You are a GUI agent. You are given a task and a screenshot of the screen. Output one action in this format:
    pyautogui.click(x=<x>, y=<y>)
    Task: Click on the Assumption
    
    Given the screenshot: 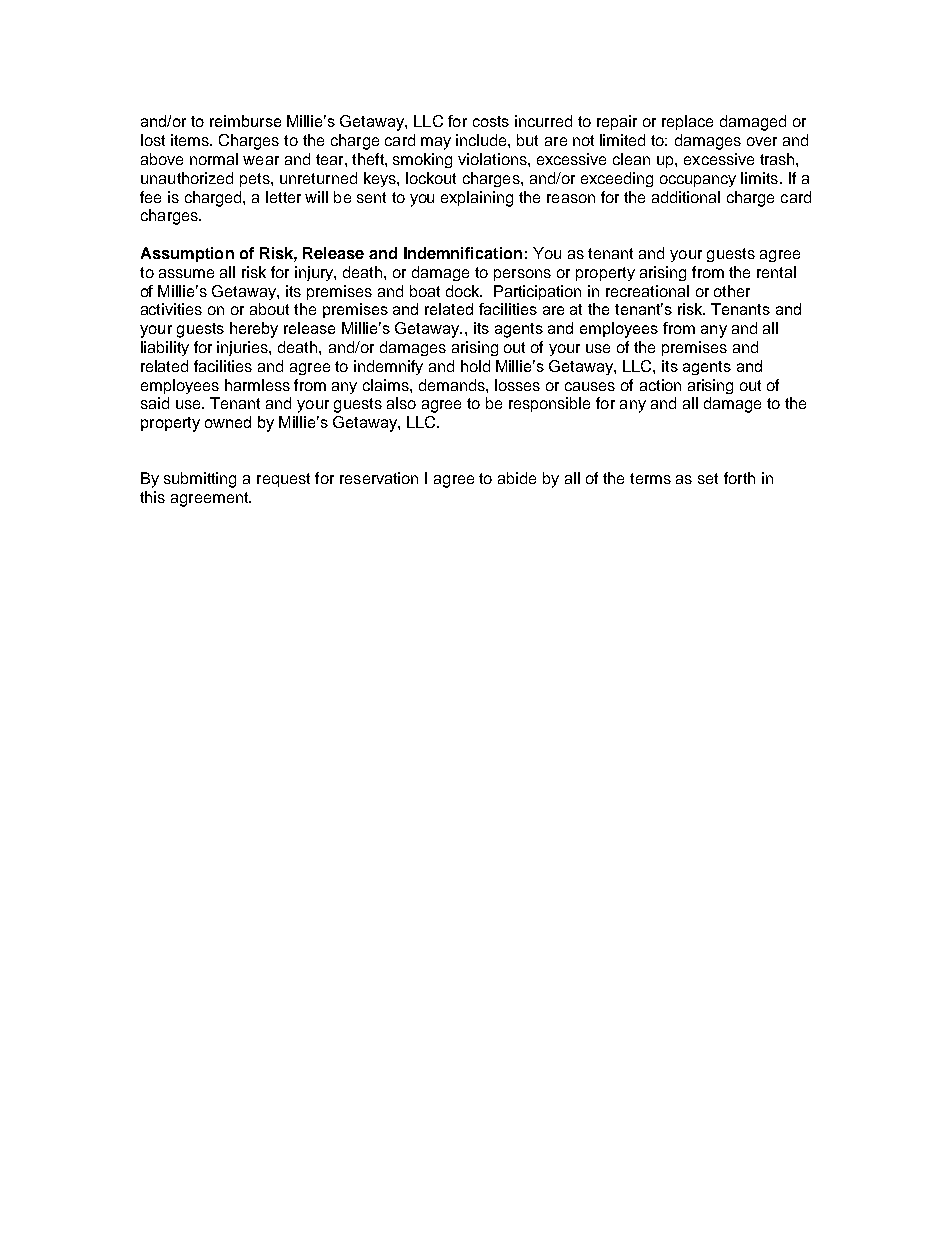 What is the action you would take?
    pyautogui.click(x=187, y=254)
